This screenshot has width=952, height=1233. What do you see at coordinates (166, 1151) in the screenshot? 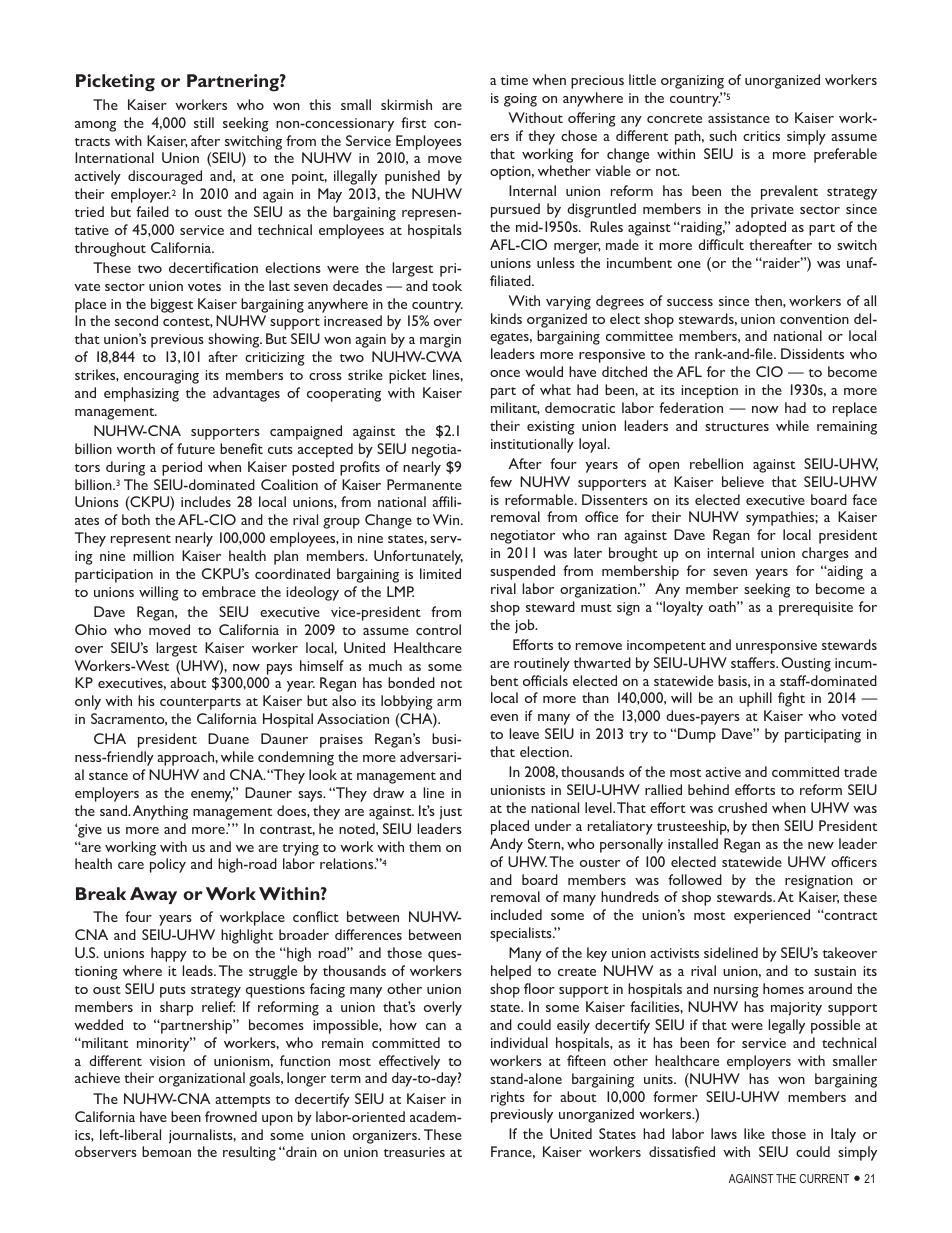
I see `bemoan` at bounding box center [166, 1151].
